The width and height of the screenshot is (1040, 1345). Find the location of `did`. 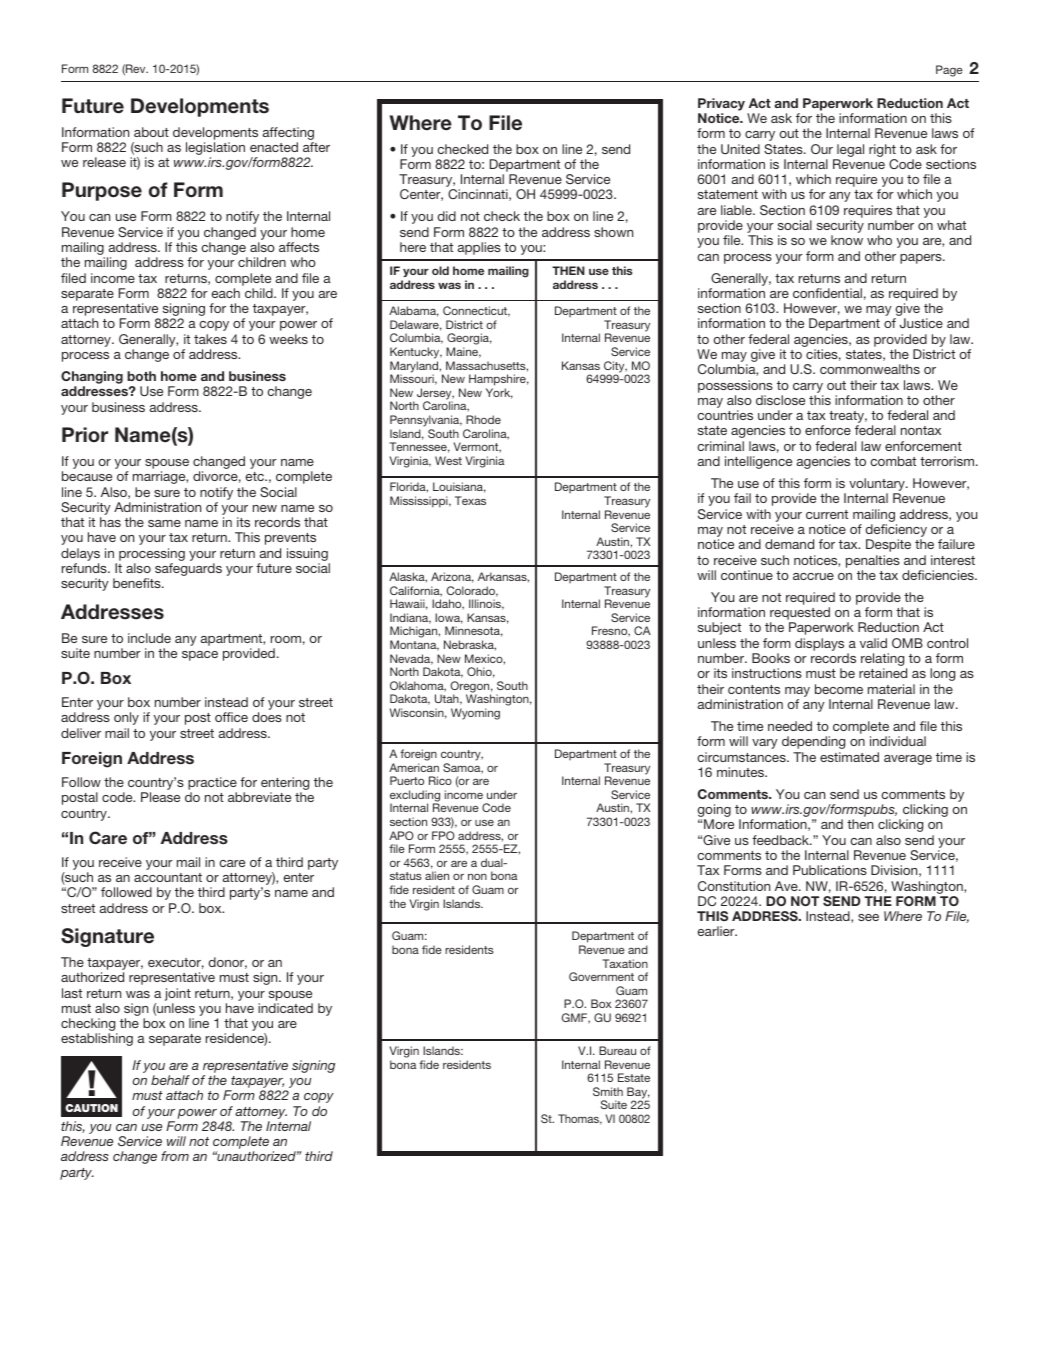

did is located at coordinates (446, 216).
